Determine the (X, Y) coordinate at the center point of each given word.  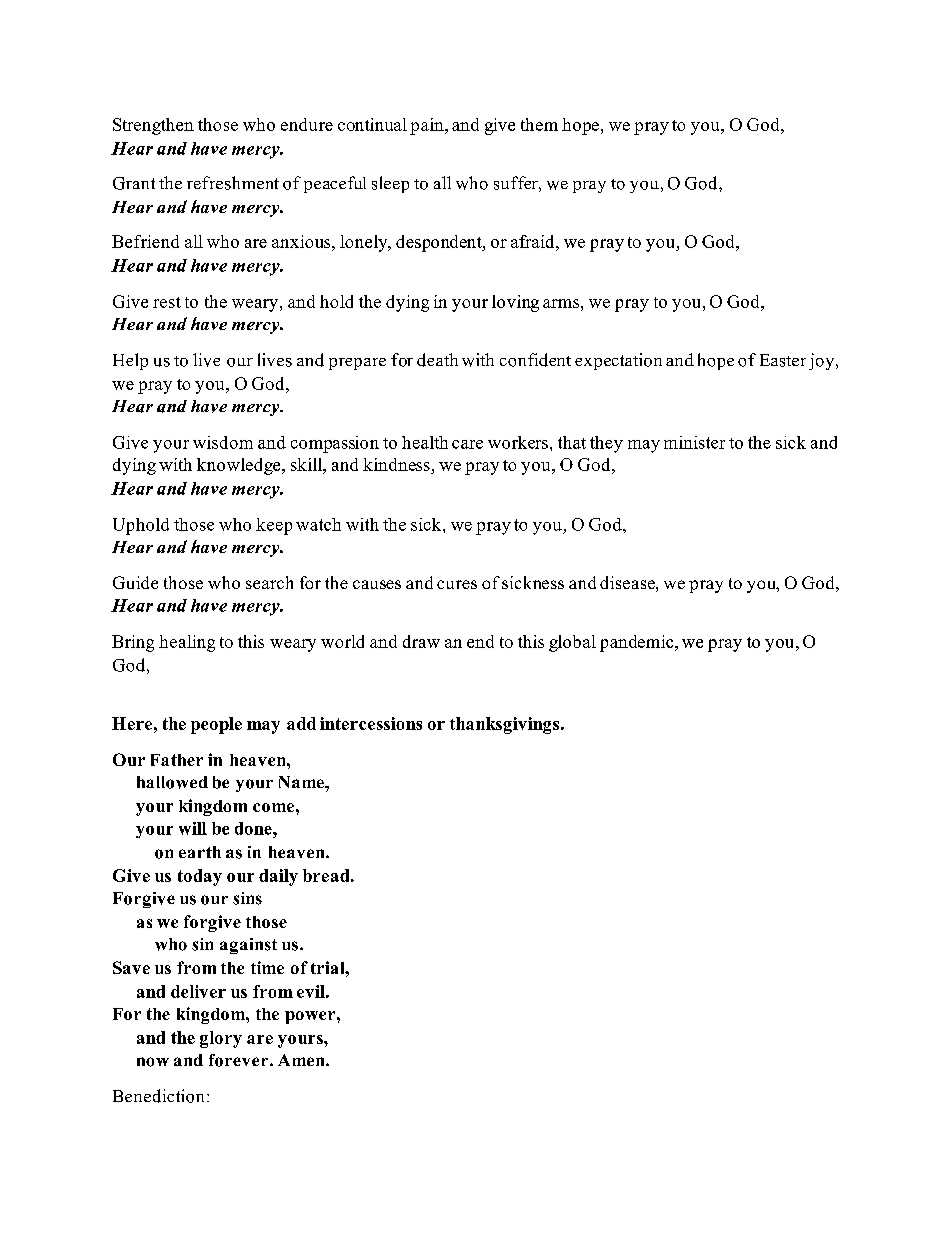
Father (177, 760)
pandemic (638, 643)
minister (694, 442)
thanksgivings (506, 725)
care (467, 444)
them (539, 124)
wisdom (223, 442)
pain (428, 126)
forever (240, 1060)
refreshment (233, 183)
